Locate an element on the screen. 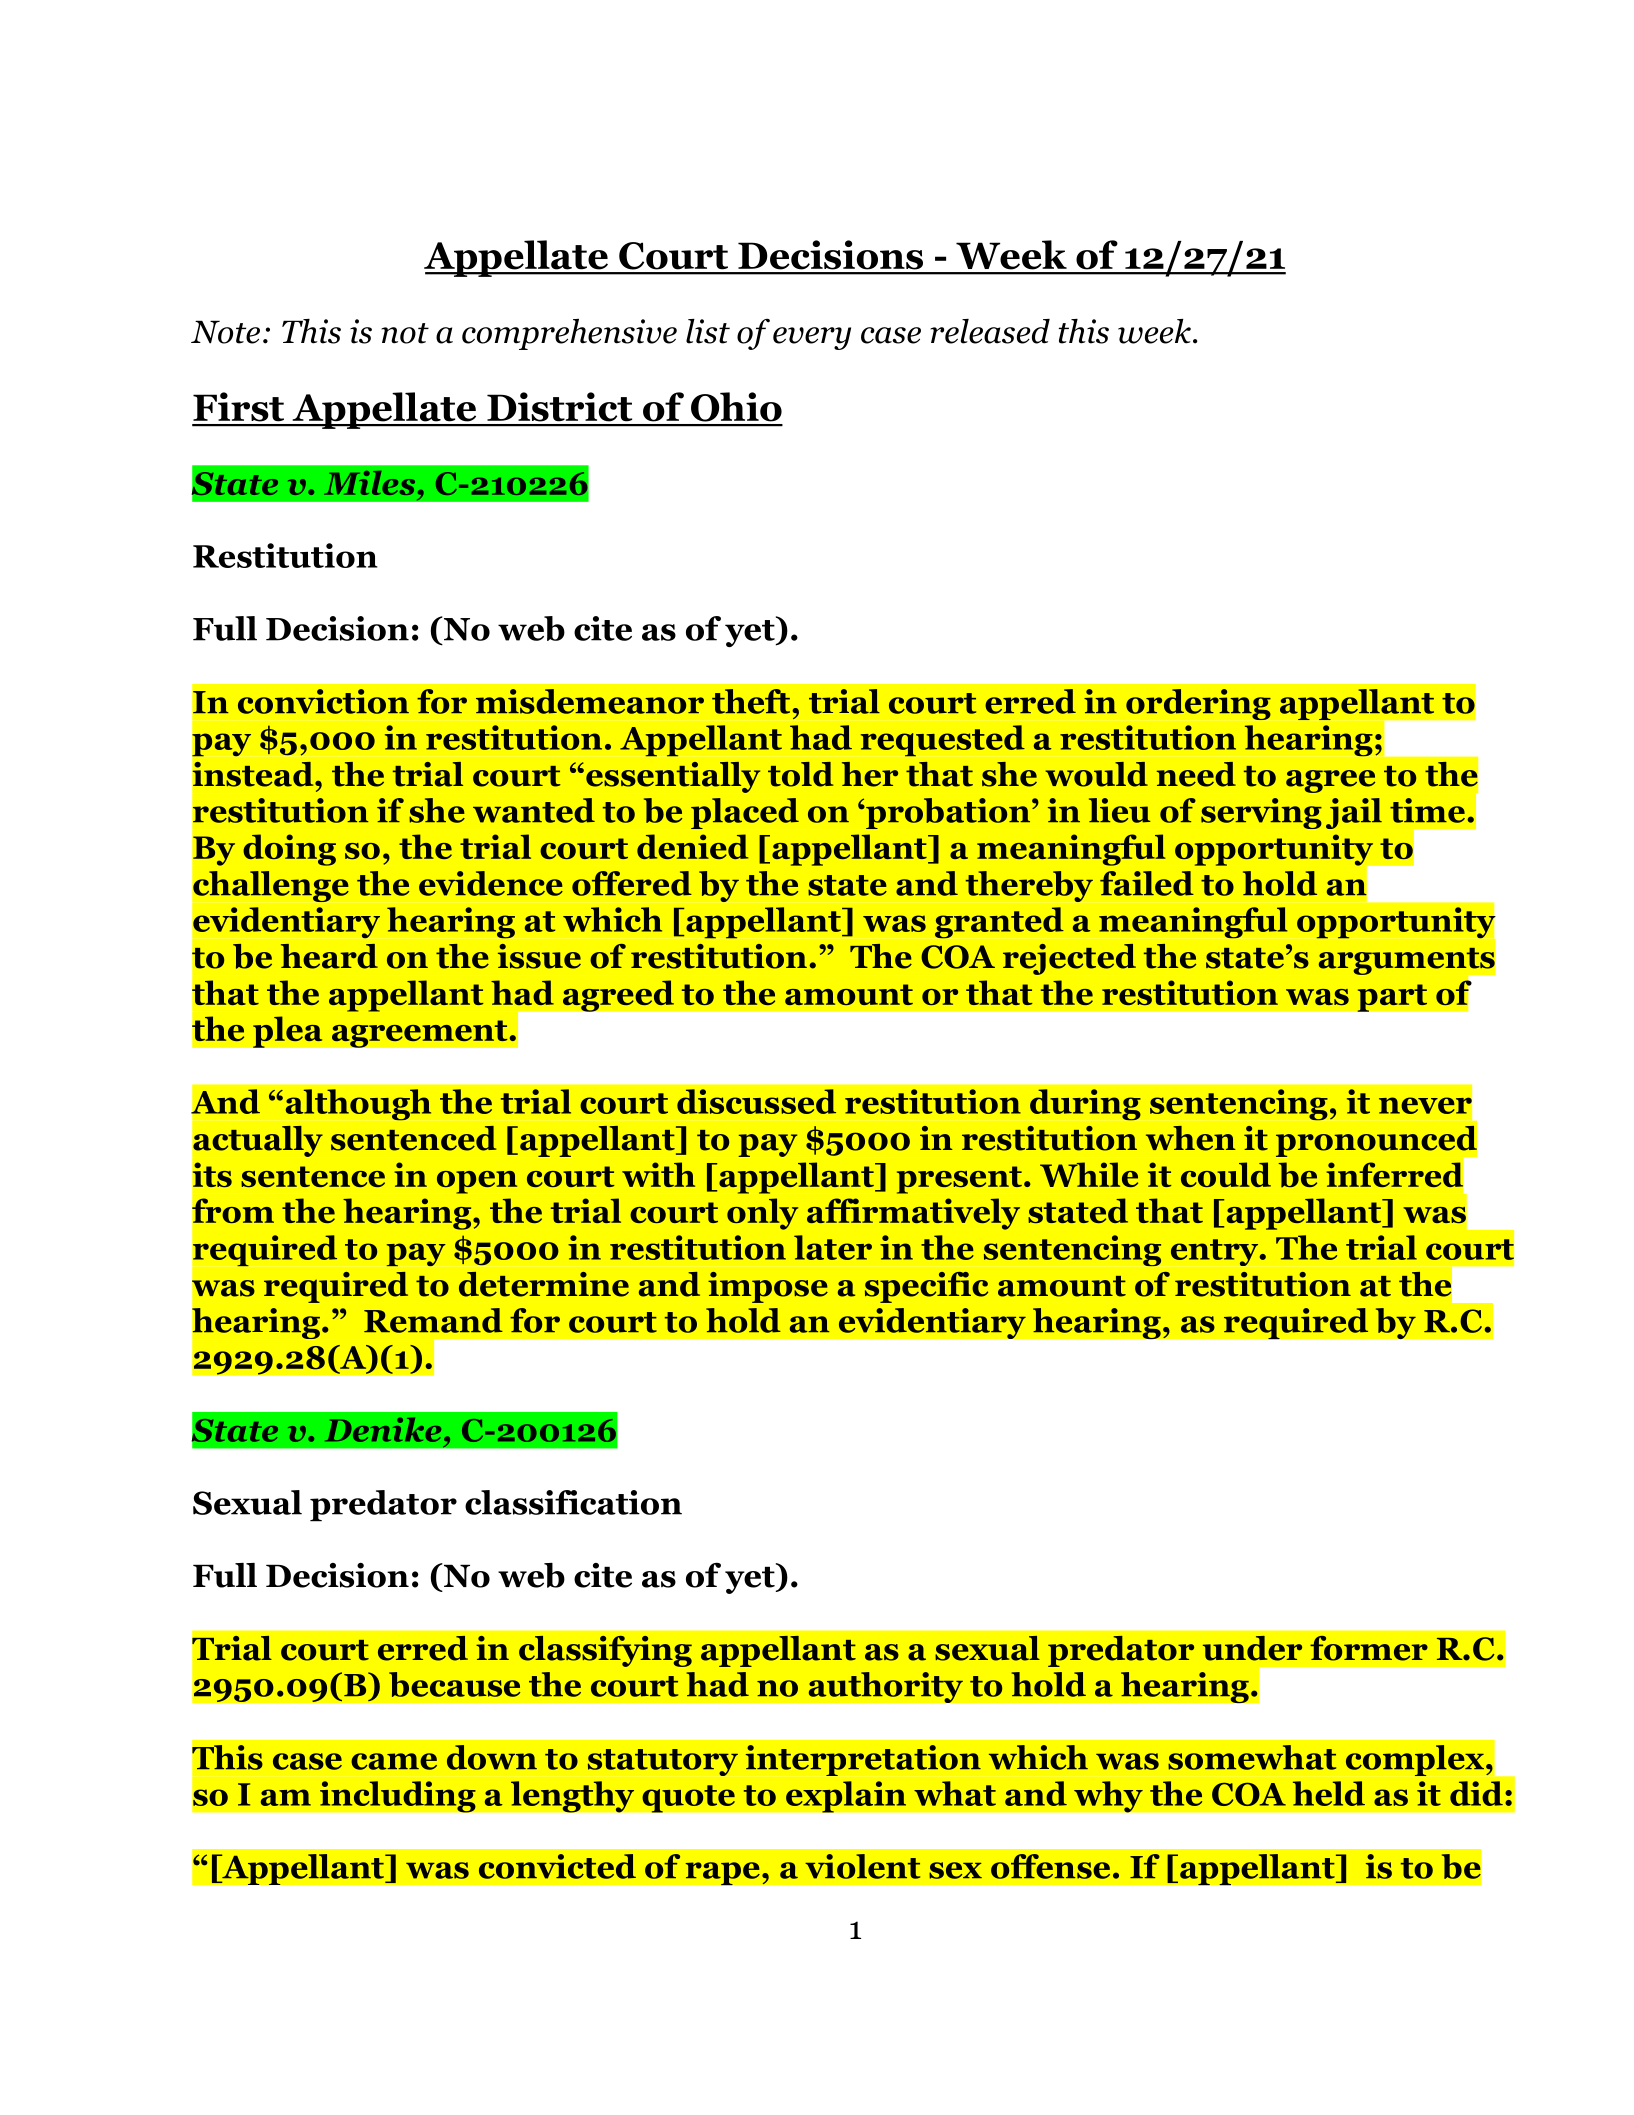 The height and width of the screenshot is (2115, 1634). every is located at coordinates (812, 338).
